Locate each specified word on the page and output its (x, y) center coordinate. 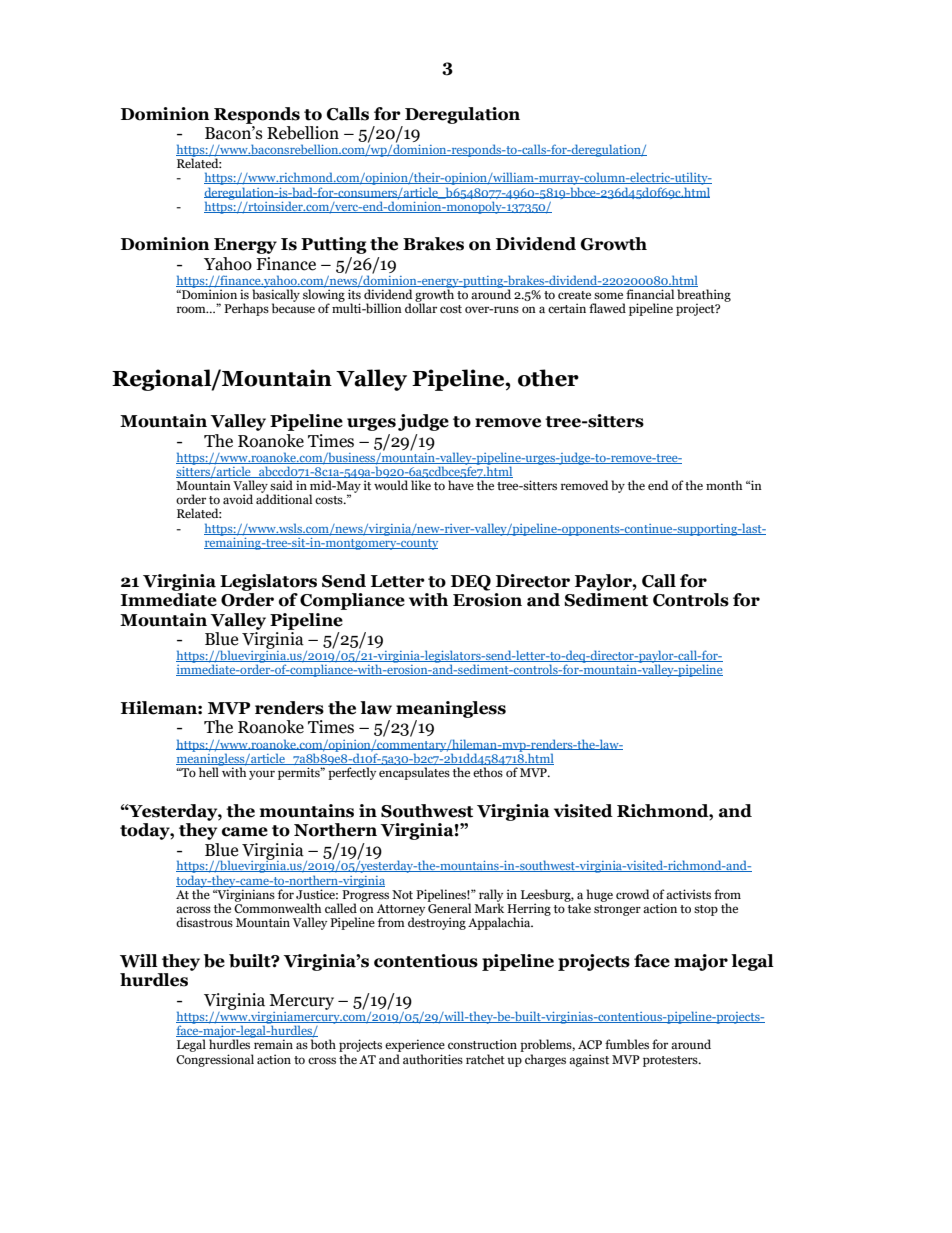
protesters (671, 1061)
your (262, 775)
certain (567, 308)
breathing (704, 296)
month (724, 485)
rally (491, 896)
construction (482, 1044)
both (323, 1044)
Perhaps (246, 309)
